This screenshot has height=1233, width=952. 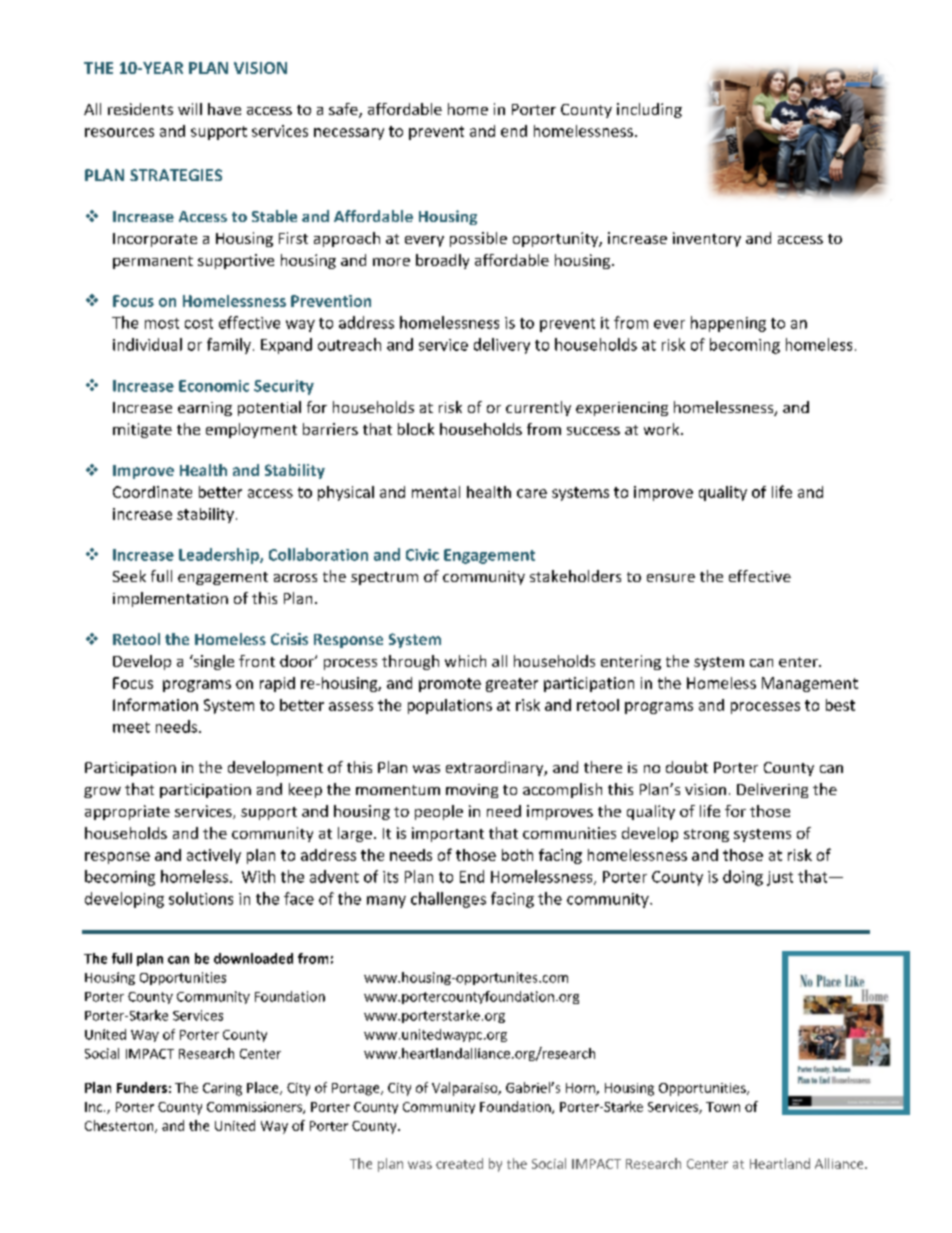 What do you see at coordinates (344, 110) in the screenshot?
I see `safe` at bounding box center [344, 110].
